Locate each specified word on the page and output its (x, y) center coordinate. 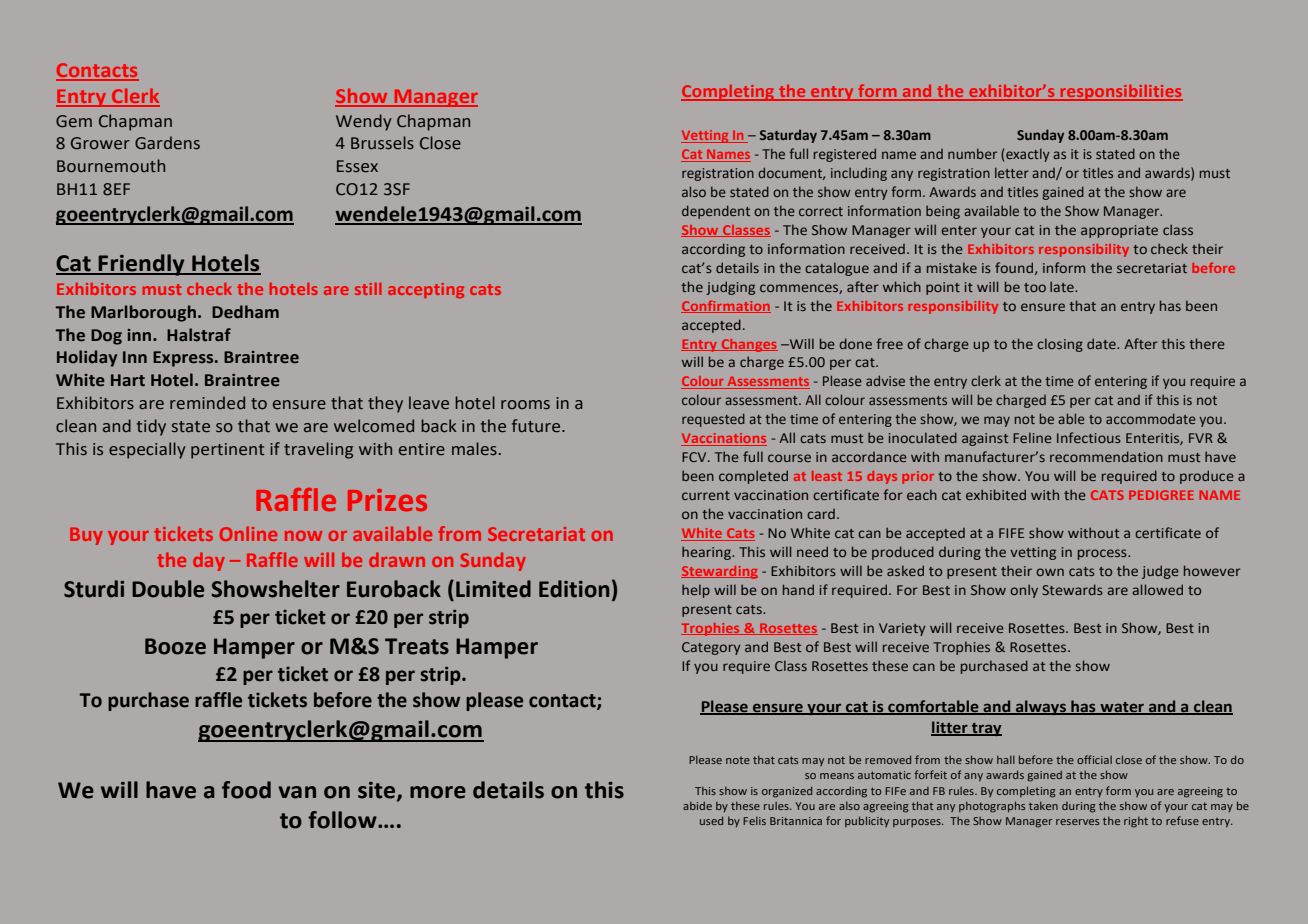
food (246, 790)
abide (697, 805)
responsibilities (1120, 93)
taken (1043, 806)
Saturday (788, 136)
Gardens (167, 143)
